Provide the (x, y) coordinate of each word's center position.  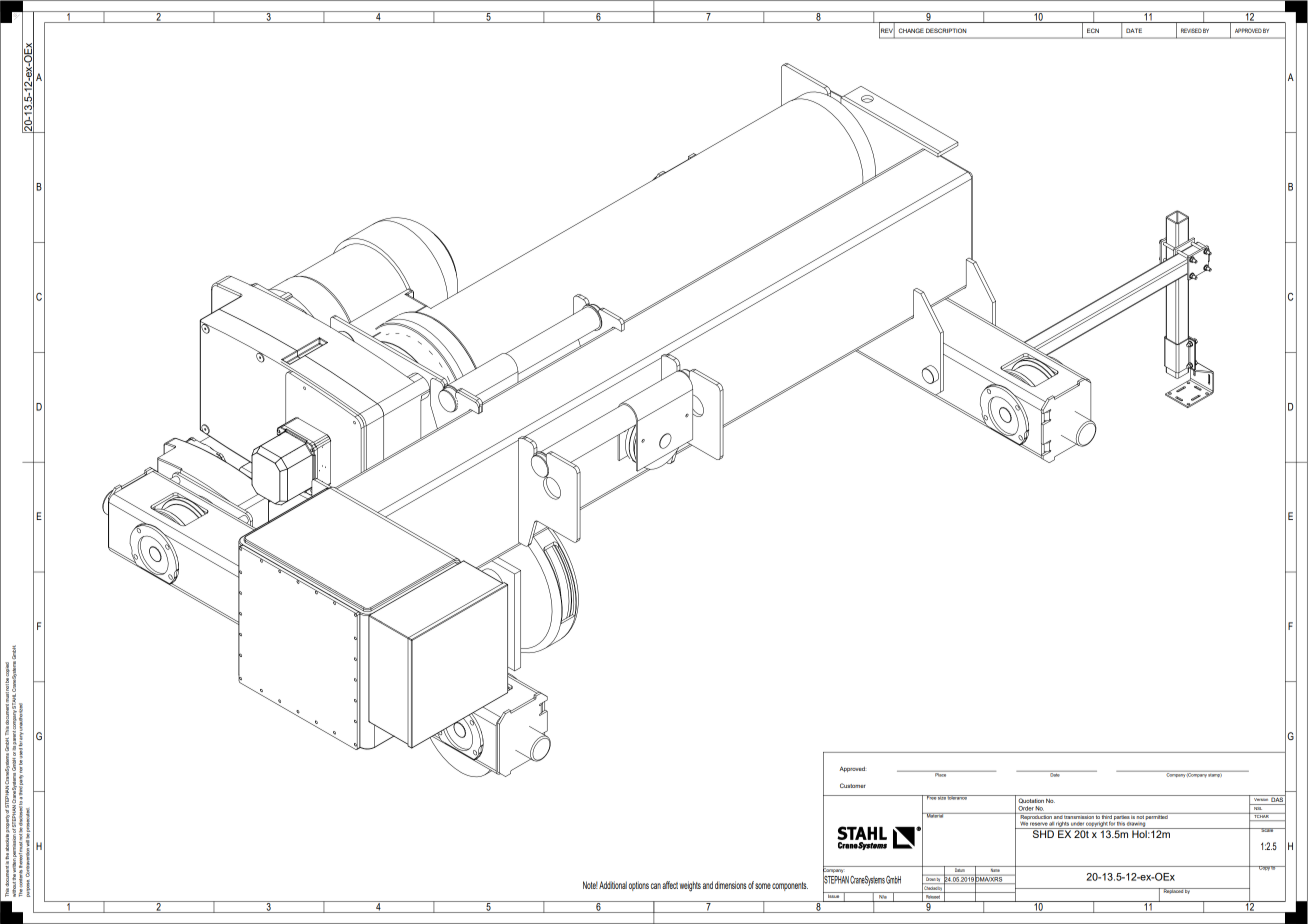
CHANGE (911, 30)
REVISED (1191, 30)
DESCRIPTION (946, 30)
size (942, 797)
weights (690, 886)
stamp (1215, 774)
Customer (853, 785)
